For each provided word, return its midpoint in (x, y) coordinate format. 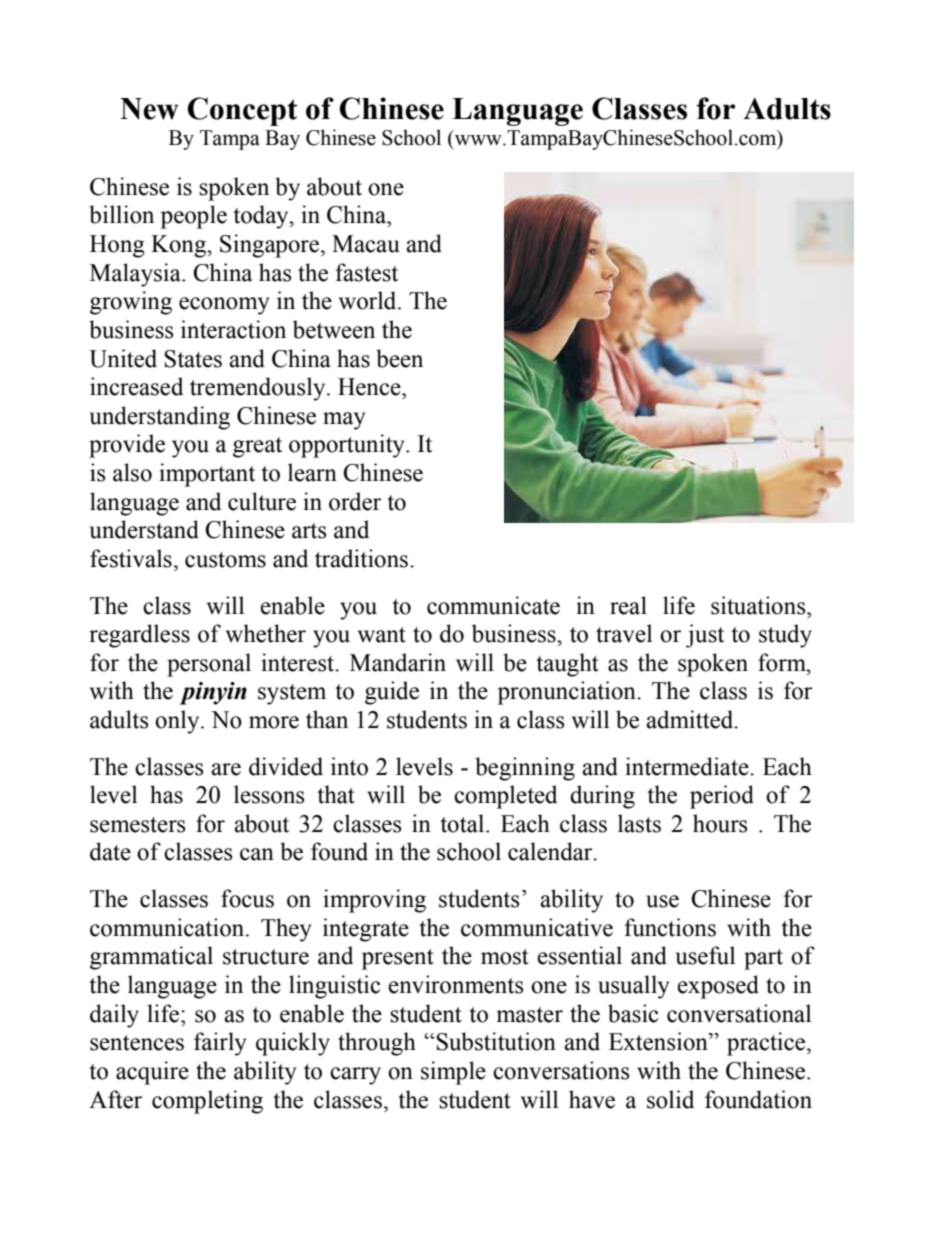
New (149, 109)
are (226, 769)
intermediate (688, 766)
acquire (152, 1073)
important (207, 475)
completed (505, 797)
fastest (366, 272)
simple (453, 1073)
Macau (366, 244)
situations (759, 605)
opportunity (348, 446)
